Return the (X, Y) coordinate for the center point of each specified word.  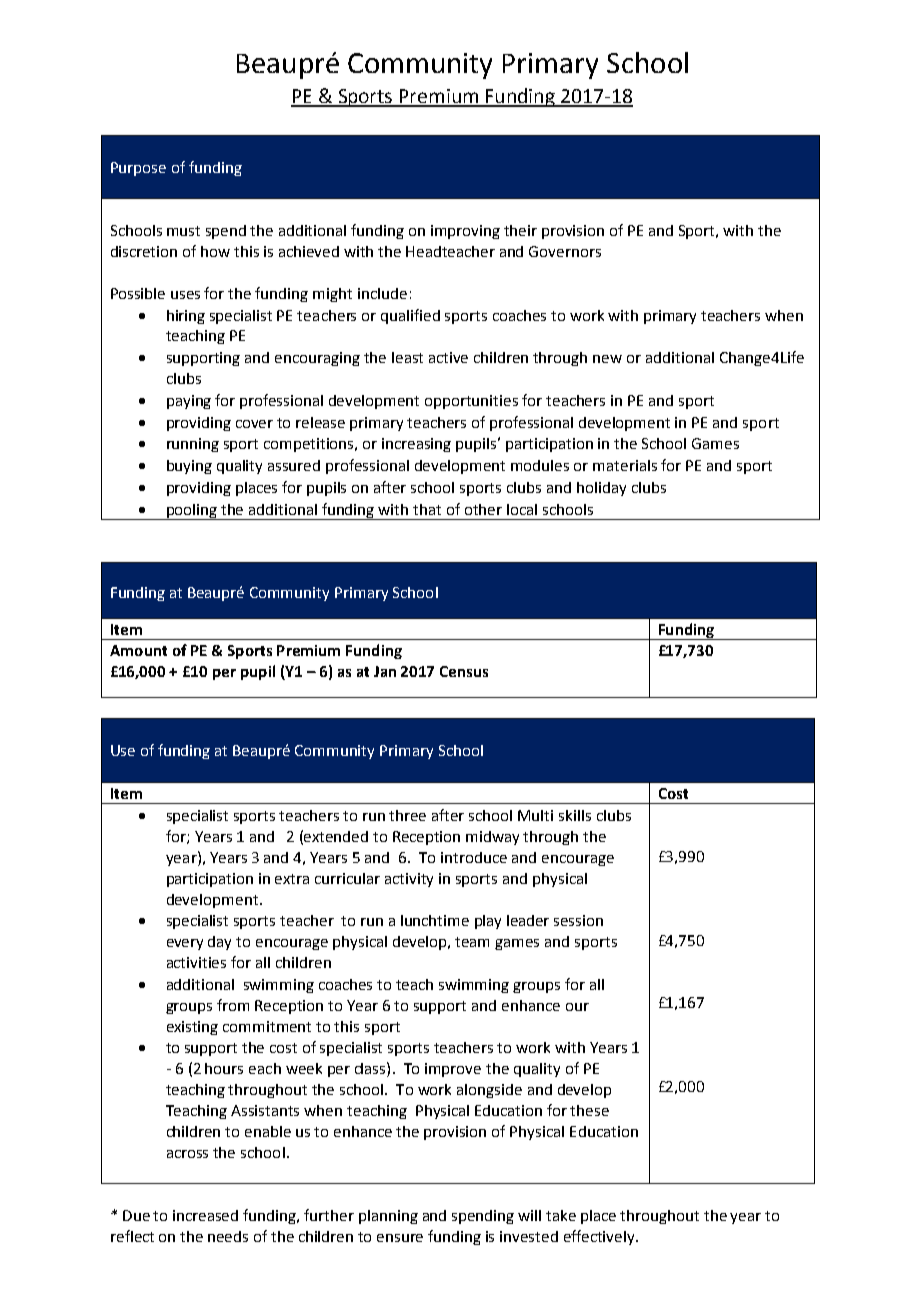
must (183, 231)
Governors (565, 251)
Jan (385, 671)
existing (192, 1028)
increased (205, 1215)
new (607, 359)
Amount (138, 650)
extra (292, 879)
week (304, 1068)
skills (575, 815)
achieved (309, 251)
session (578, 920)
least (407, 357)
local (522, 509)
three (407, 815)
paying (189, 402)
